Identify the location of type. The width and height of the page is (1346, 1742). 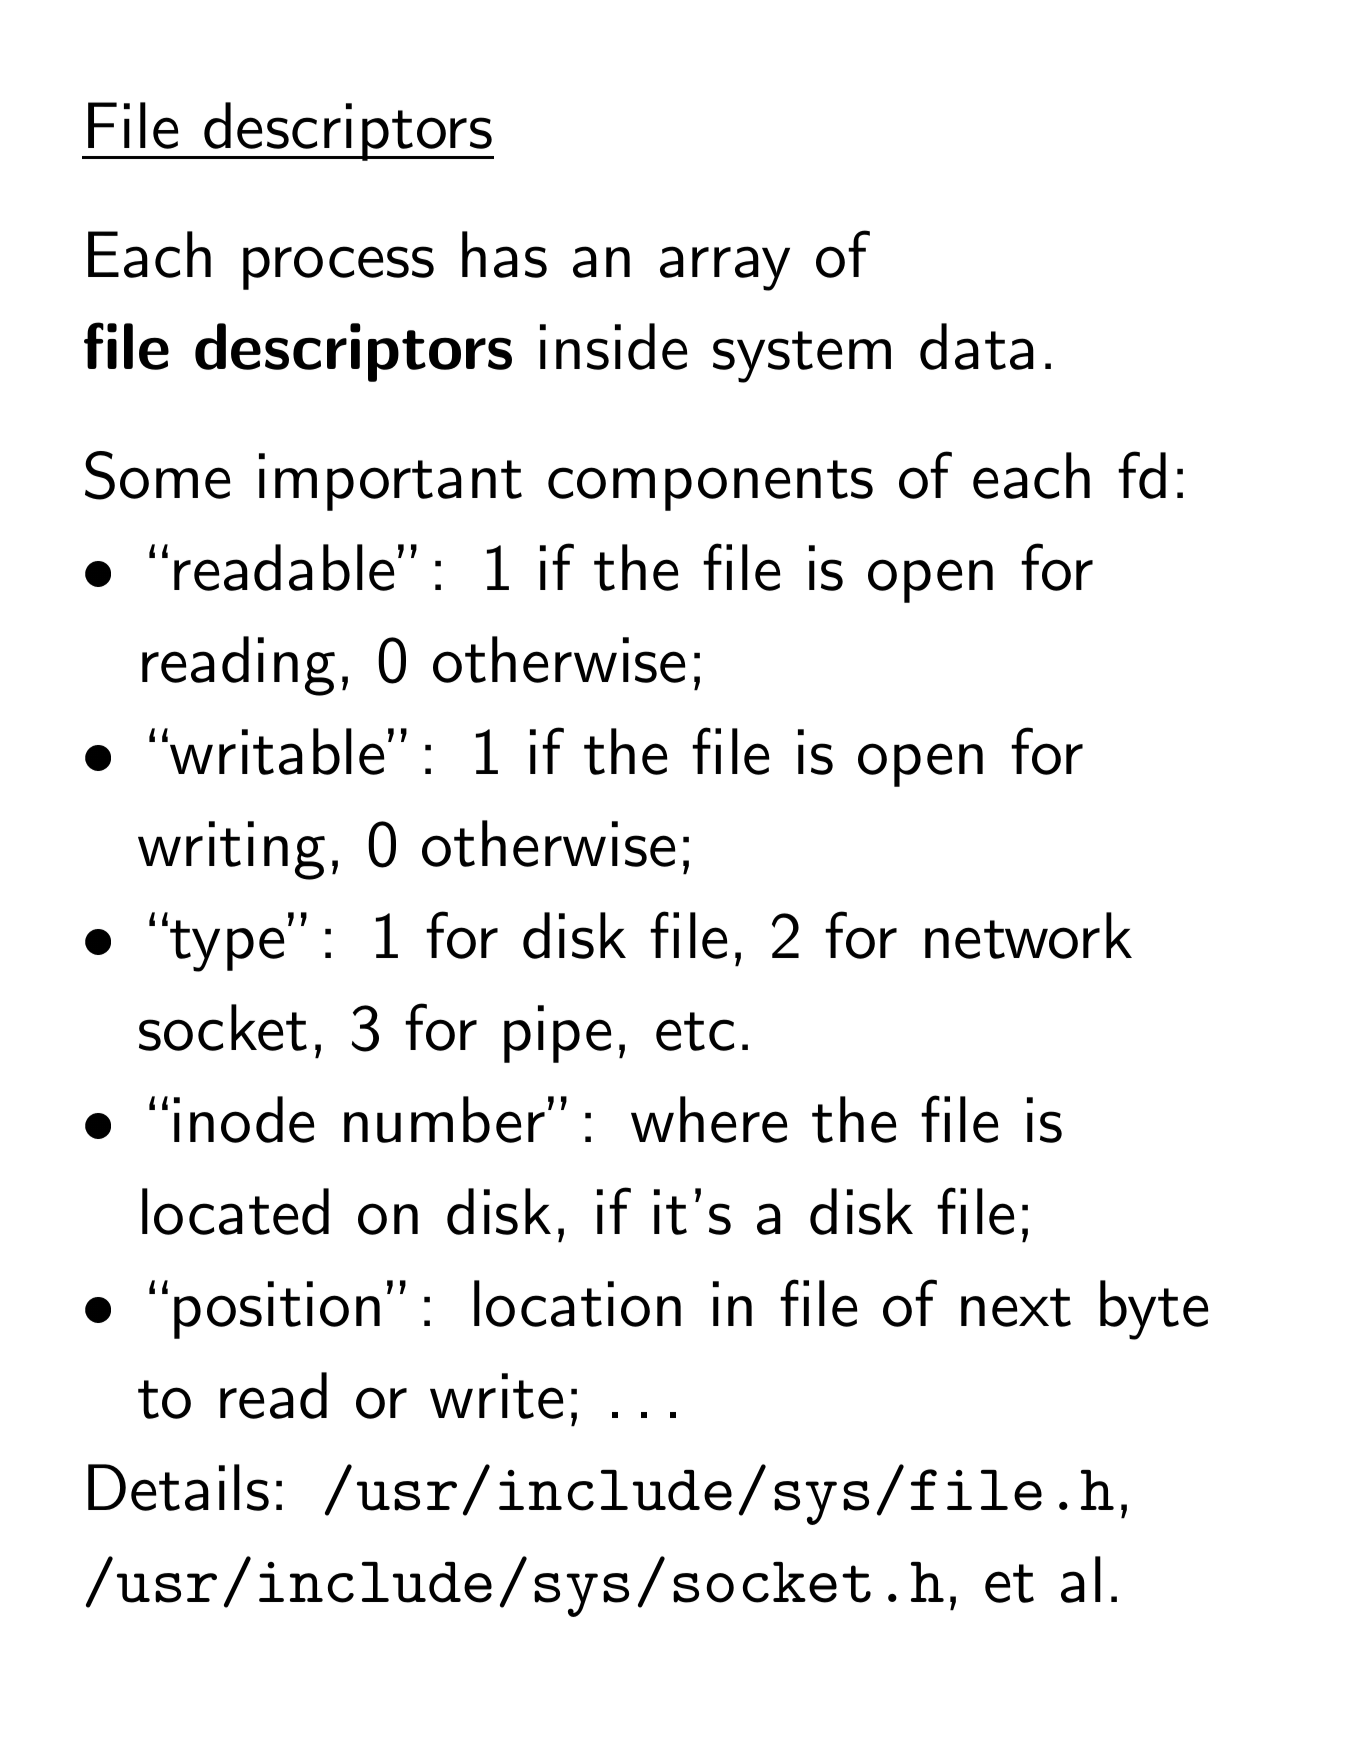
(227, 946).
